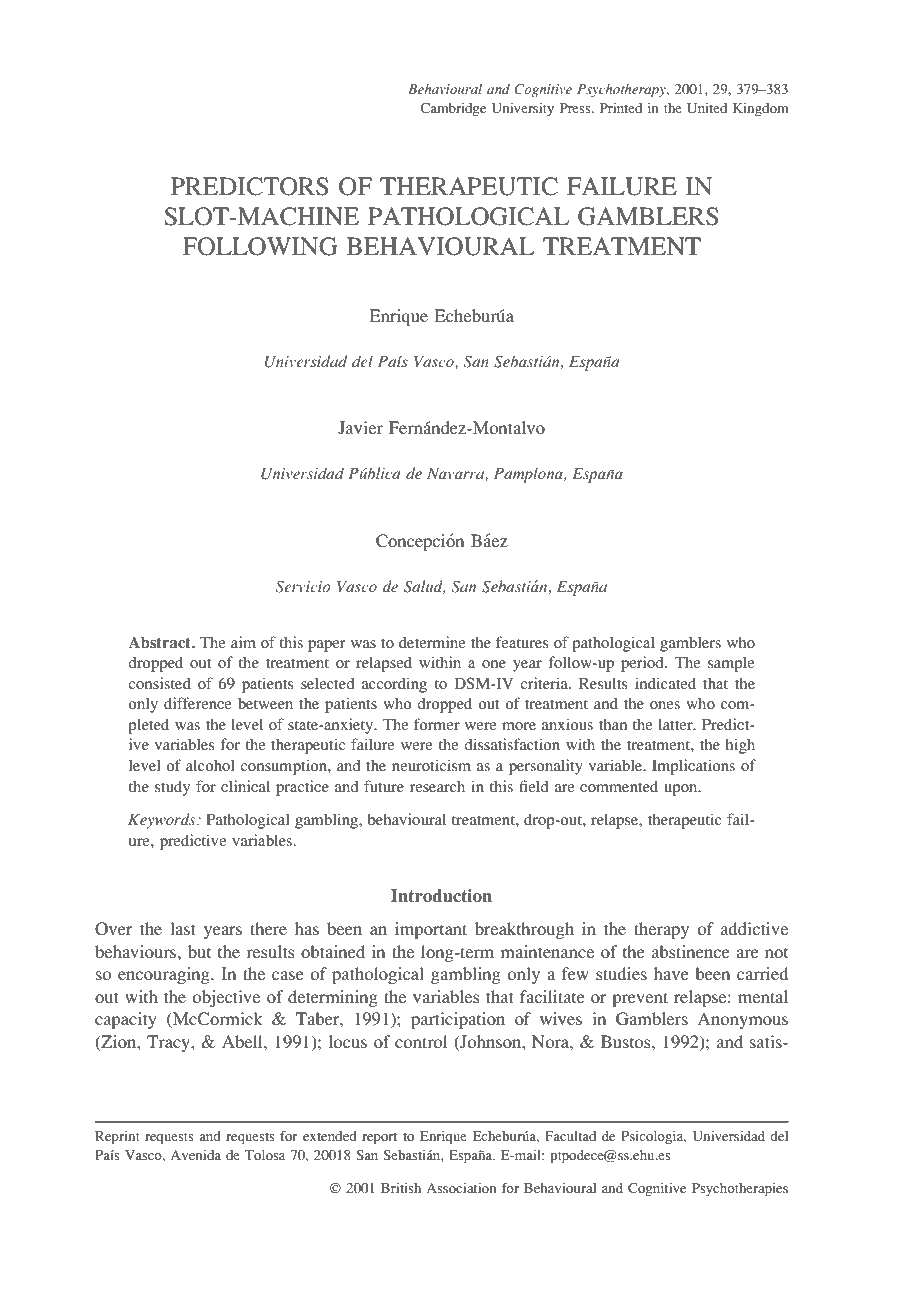 This page has height=1313, width=924. I want to click on aim, so click(243, 642).
